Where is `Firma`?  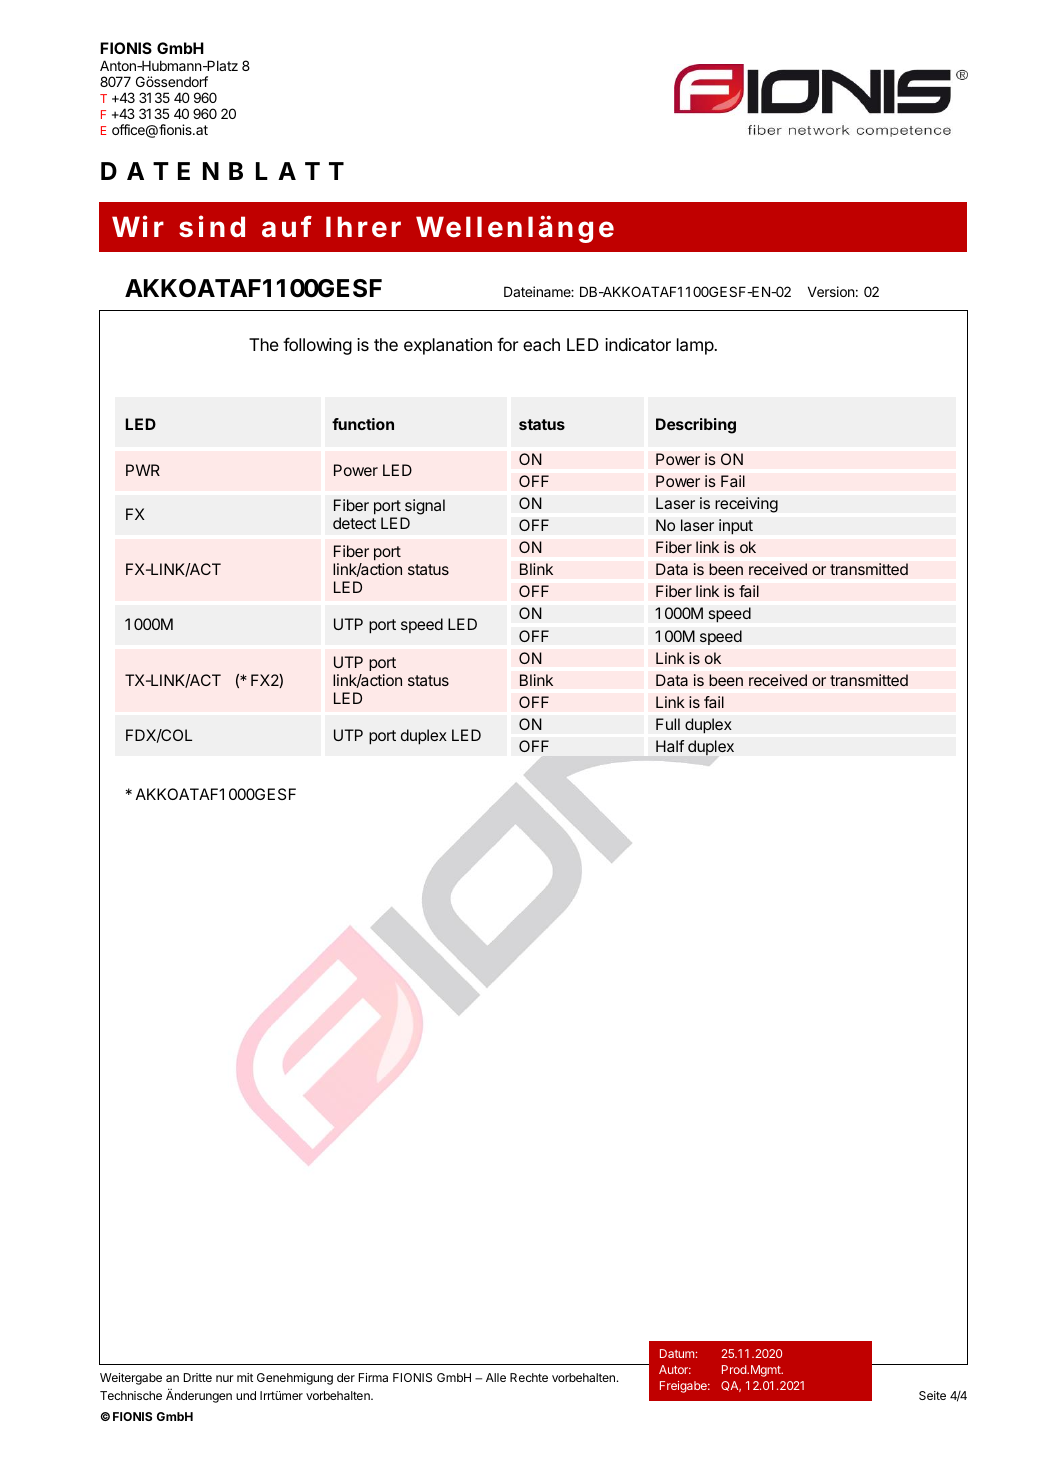
Firma is located at coordinates (373, 1377).
